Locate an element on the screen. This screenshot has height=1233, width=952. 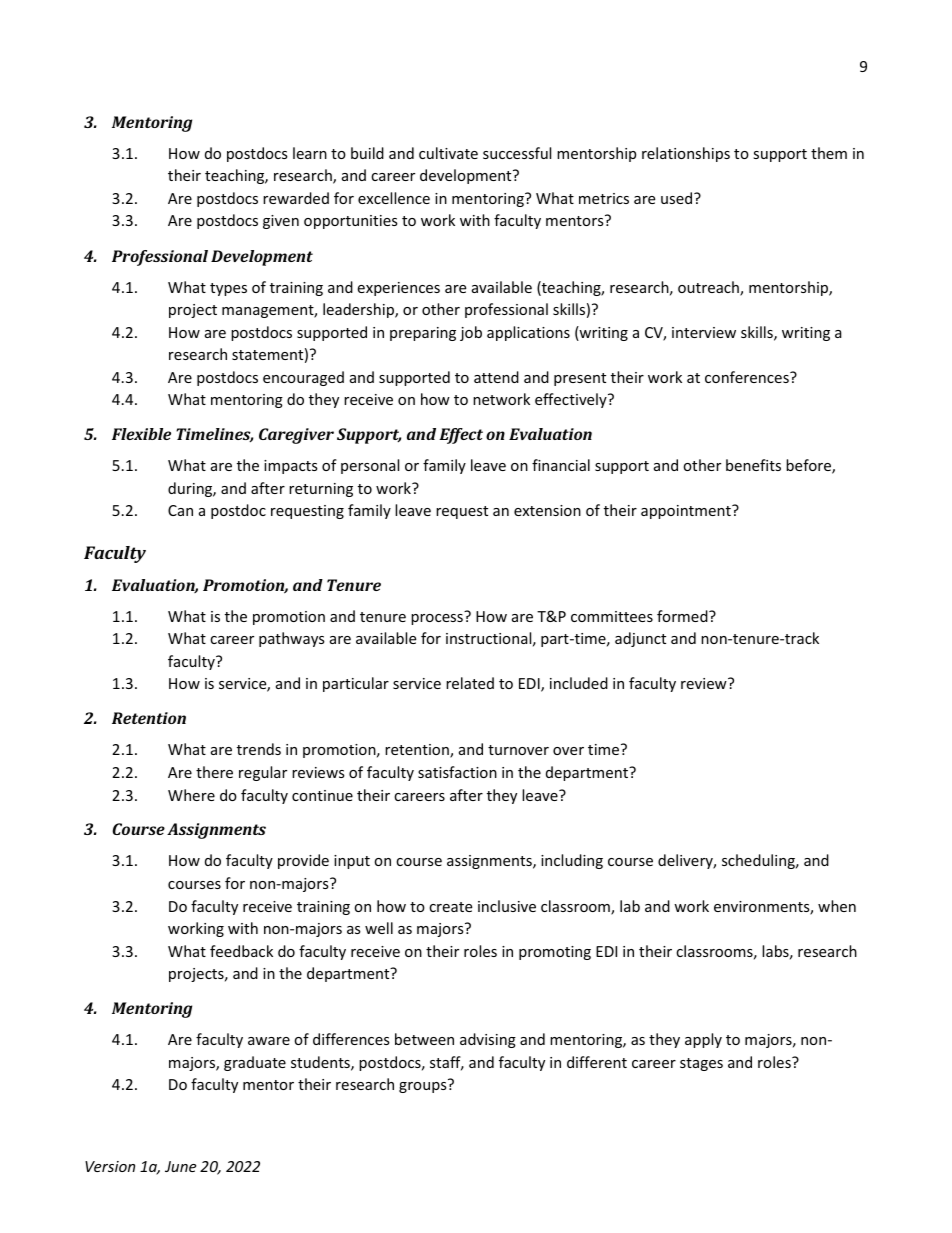
cultivate is located at coordinates (448, 153).
